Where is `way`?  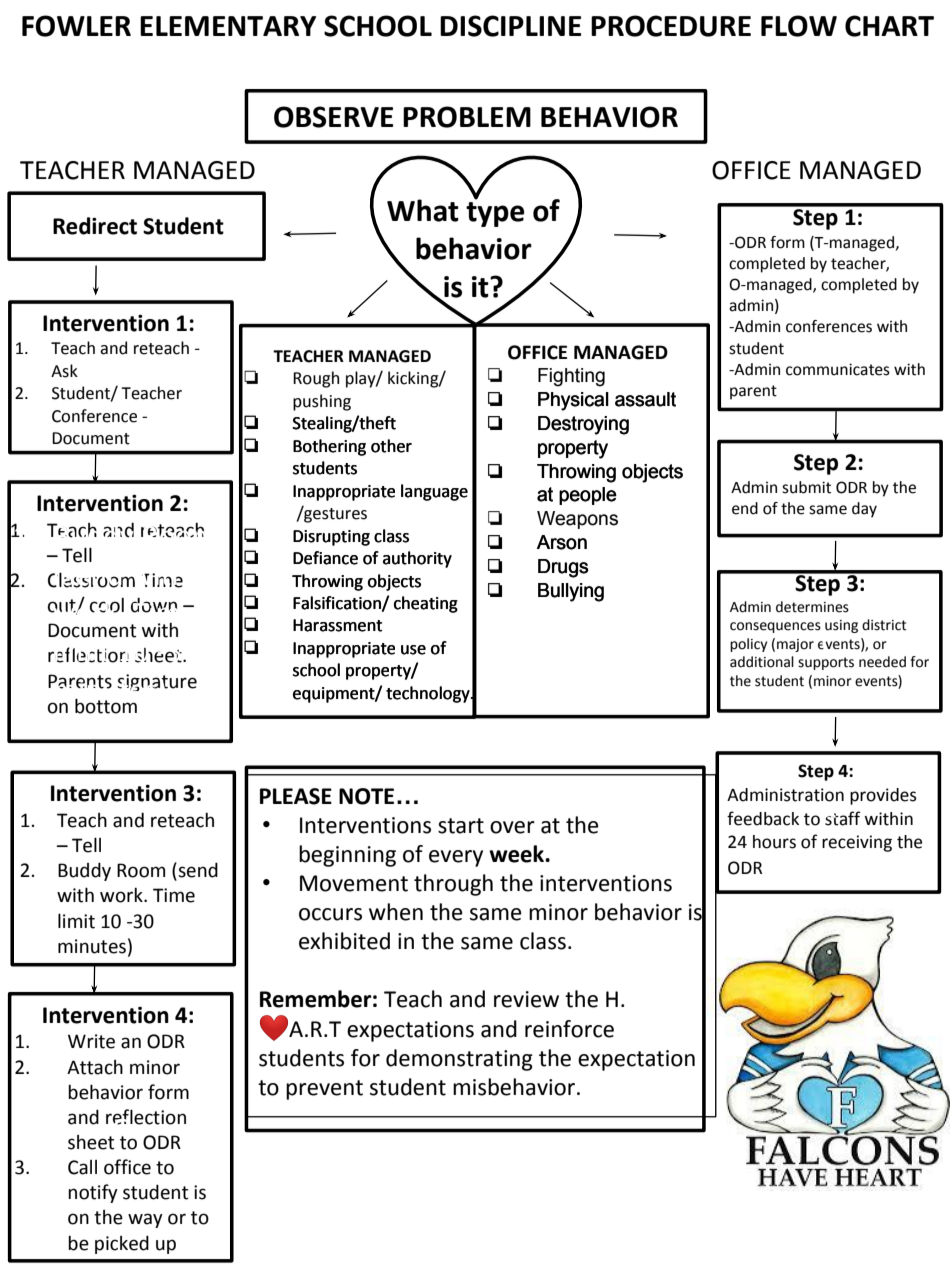
way is located at coordinates (145, 1220).
